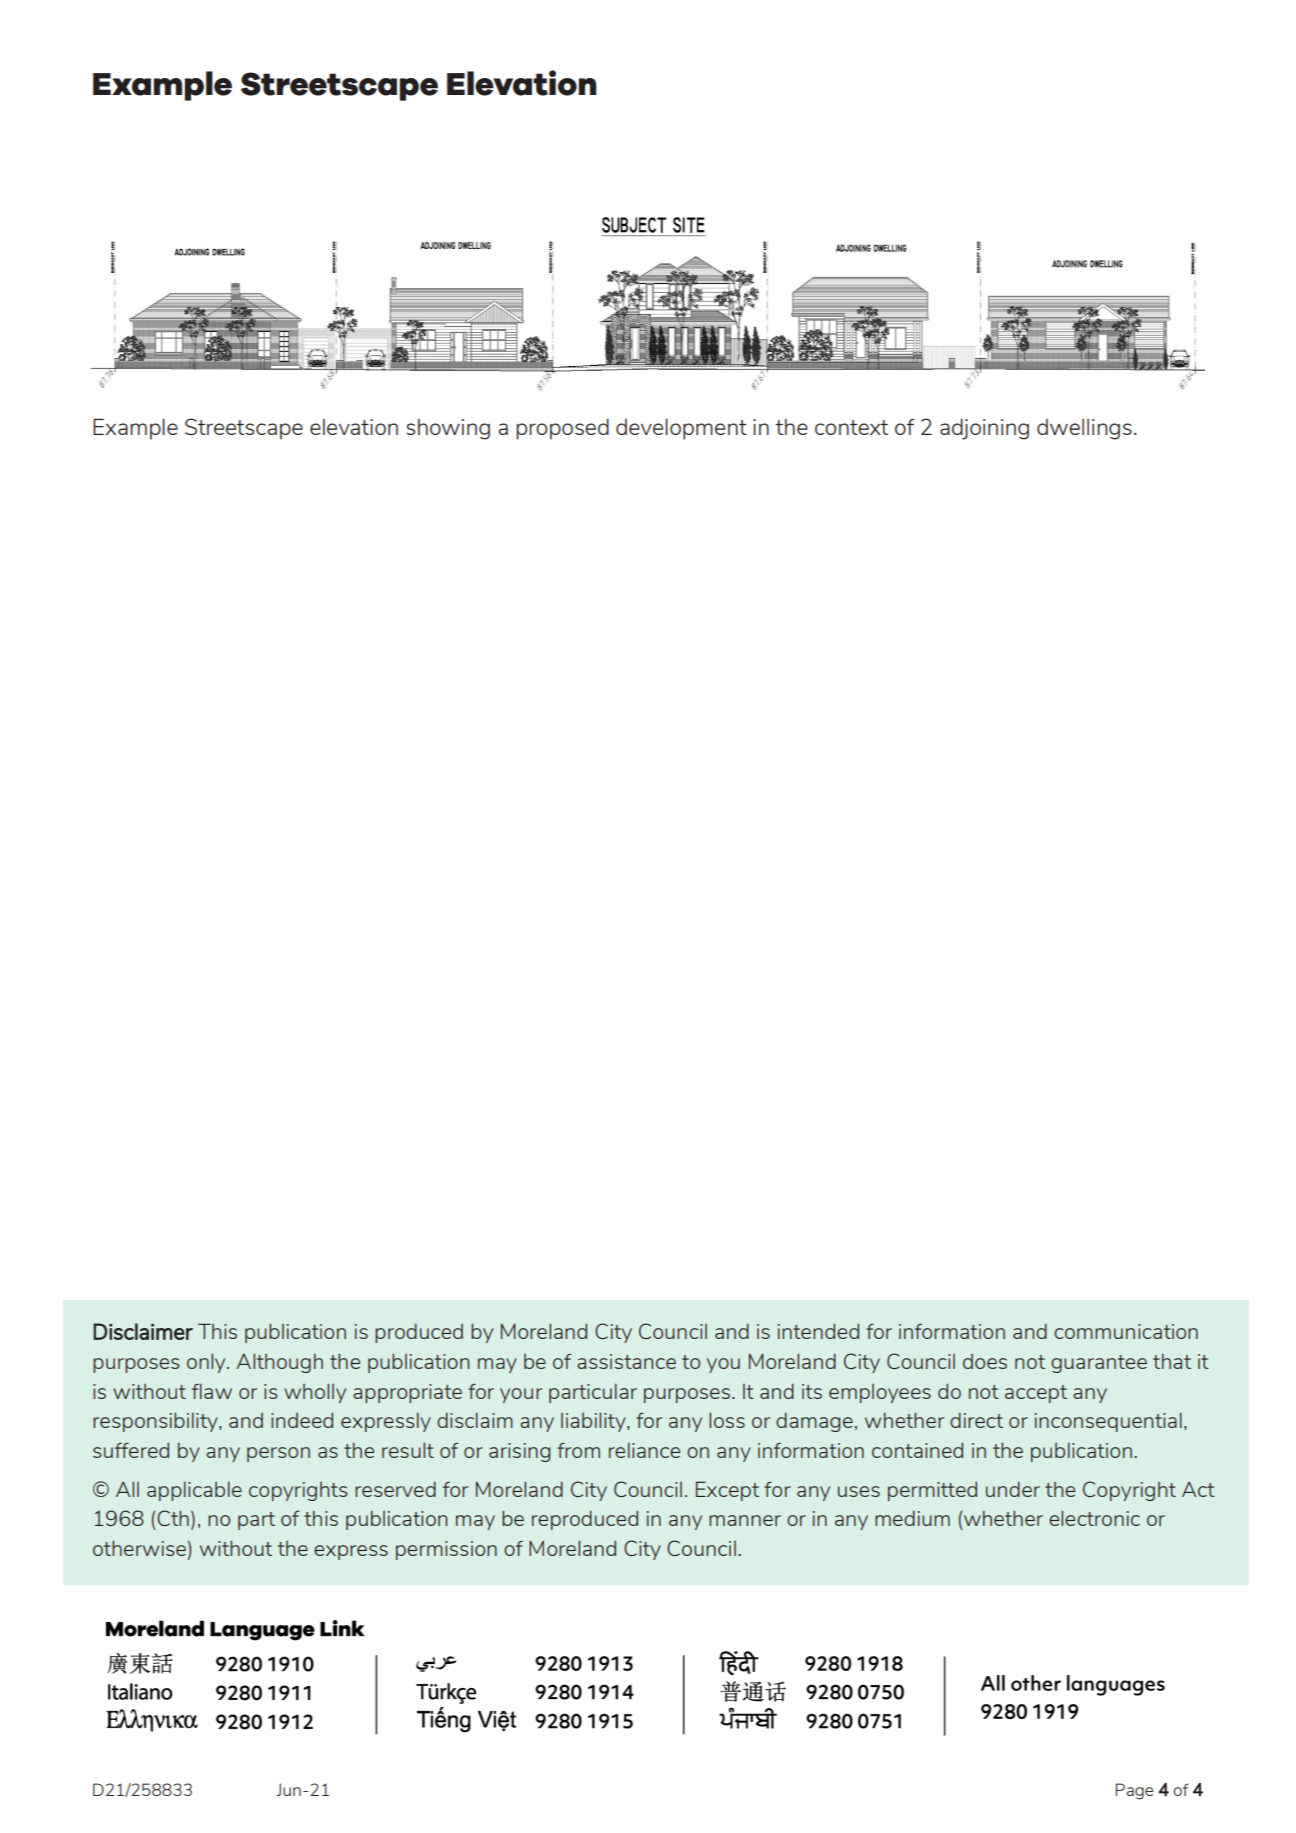  What do you see at coordinates (278, 1454) in the image?
I see `person` at bounding box center [278, 1454].
